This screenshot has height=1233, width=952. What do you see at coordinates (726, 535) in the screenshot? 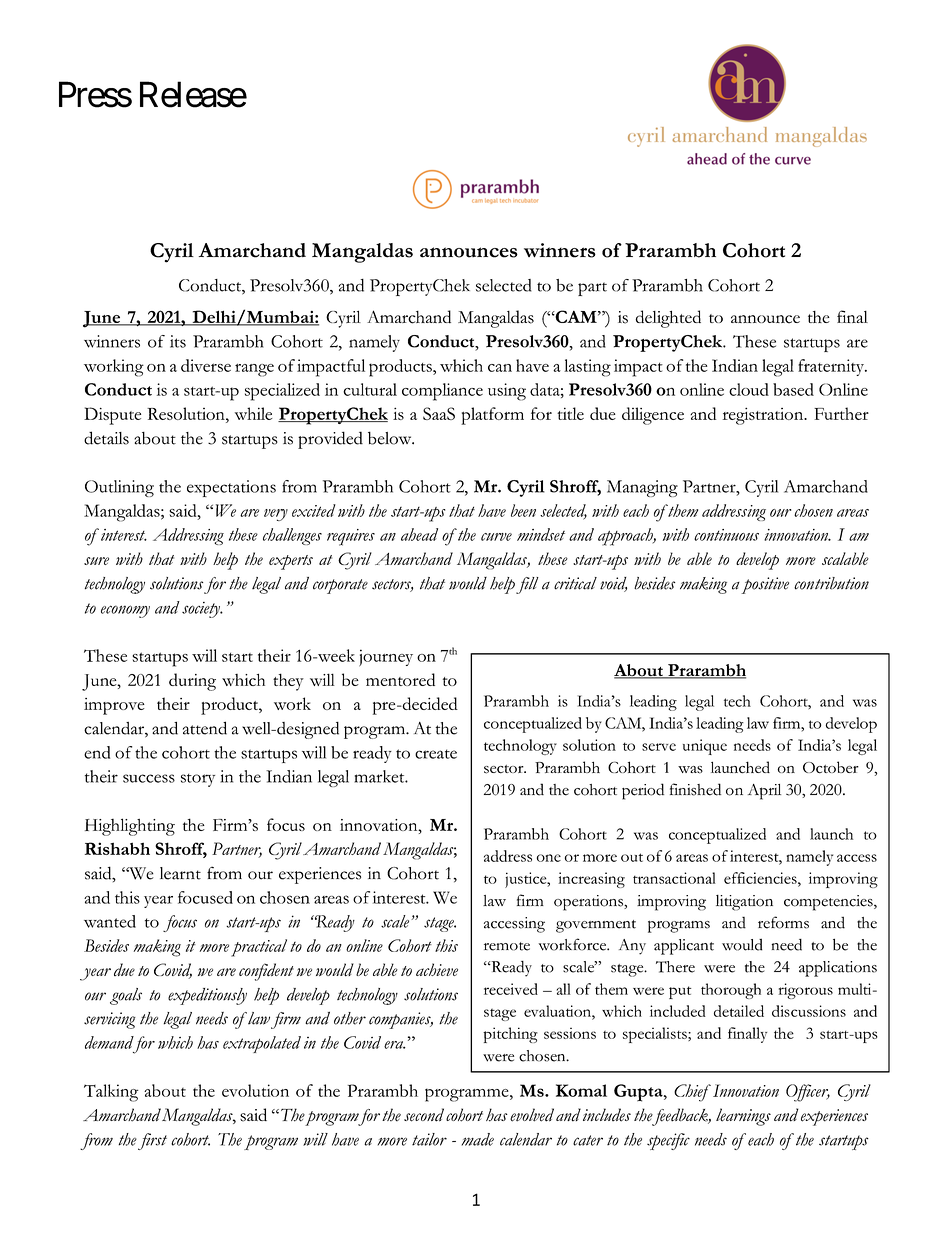
I see `continuous` at bounding box center [726, 535].
